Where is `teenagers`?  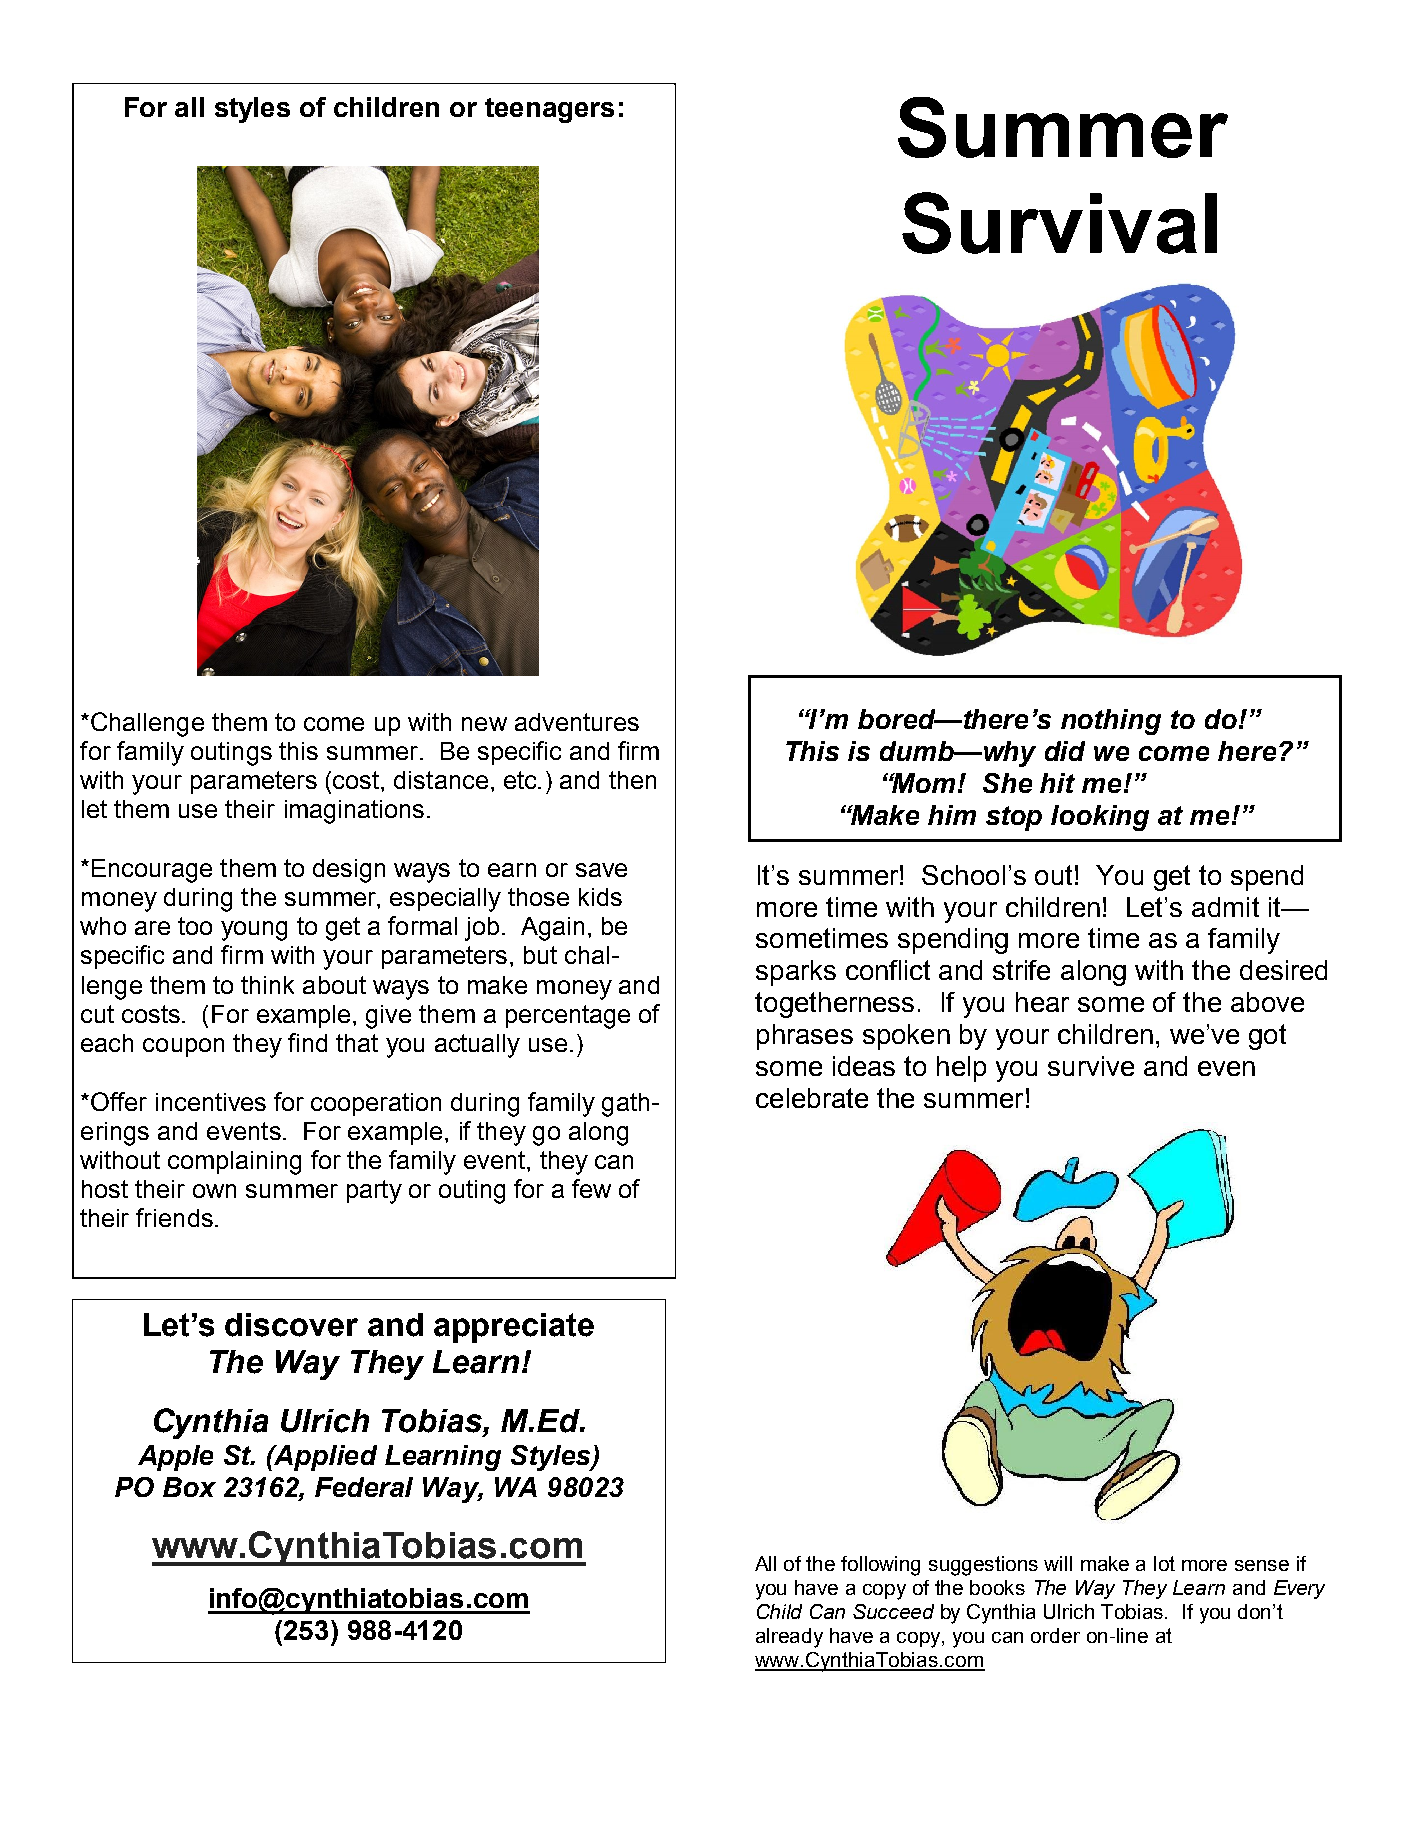
teenagers is located at coordinates (549, 110).
